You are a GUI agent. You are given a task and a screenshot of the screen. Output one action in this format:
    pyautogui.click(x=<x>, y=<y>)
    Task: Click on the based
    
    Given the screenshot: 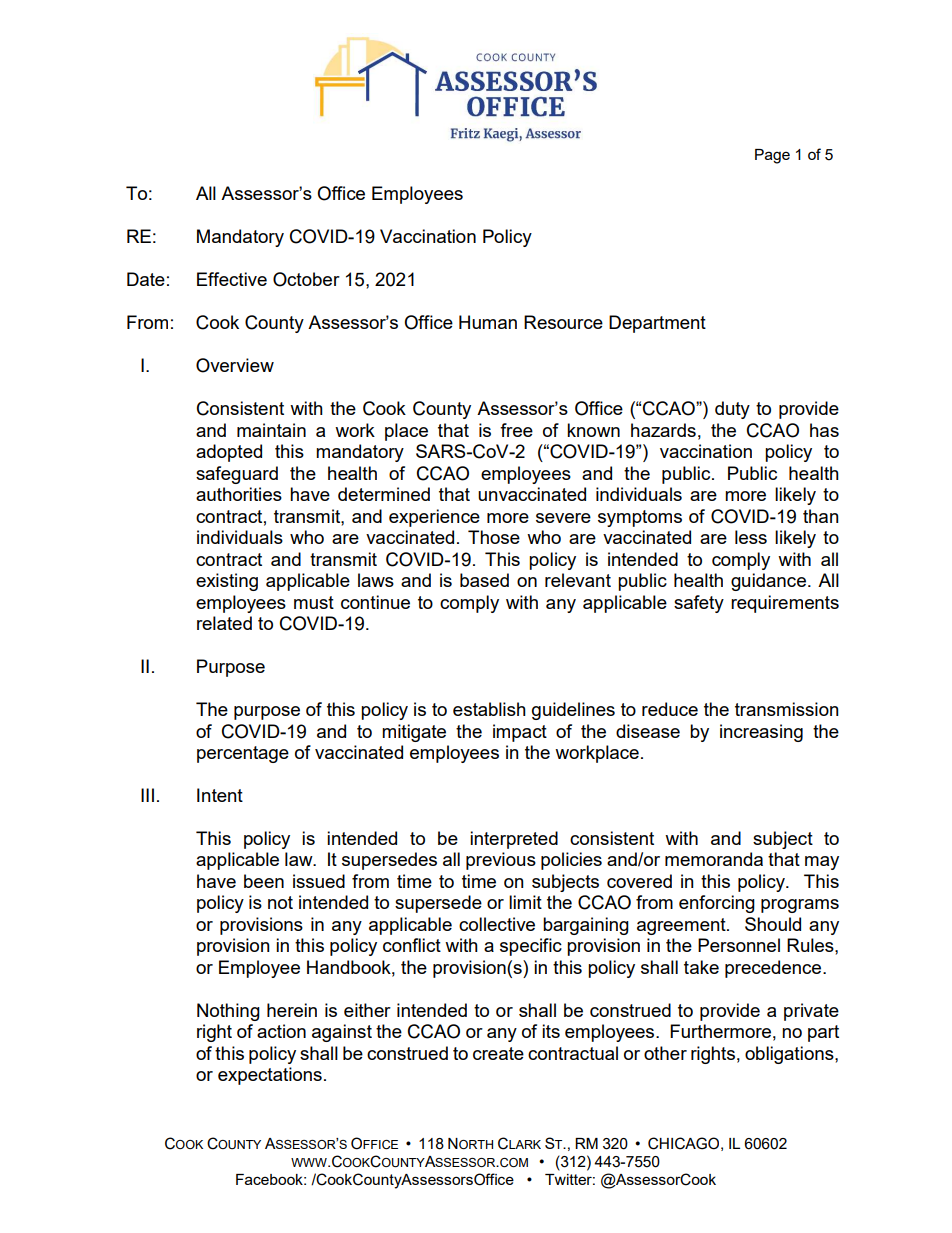 What is the action you would take?
    pyautogui.click(x=484, y=580)
